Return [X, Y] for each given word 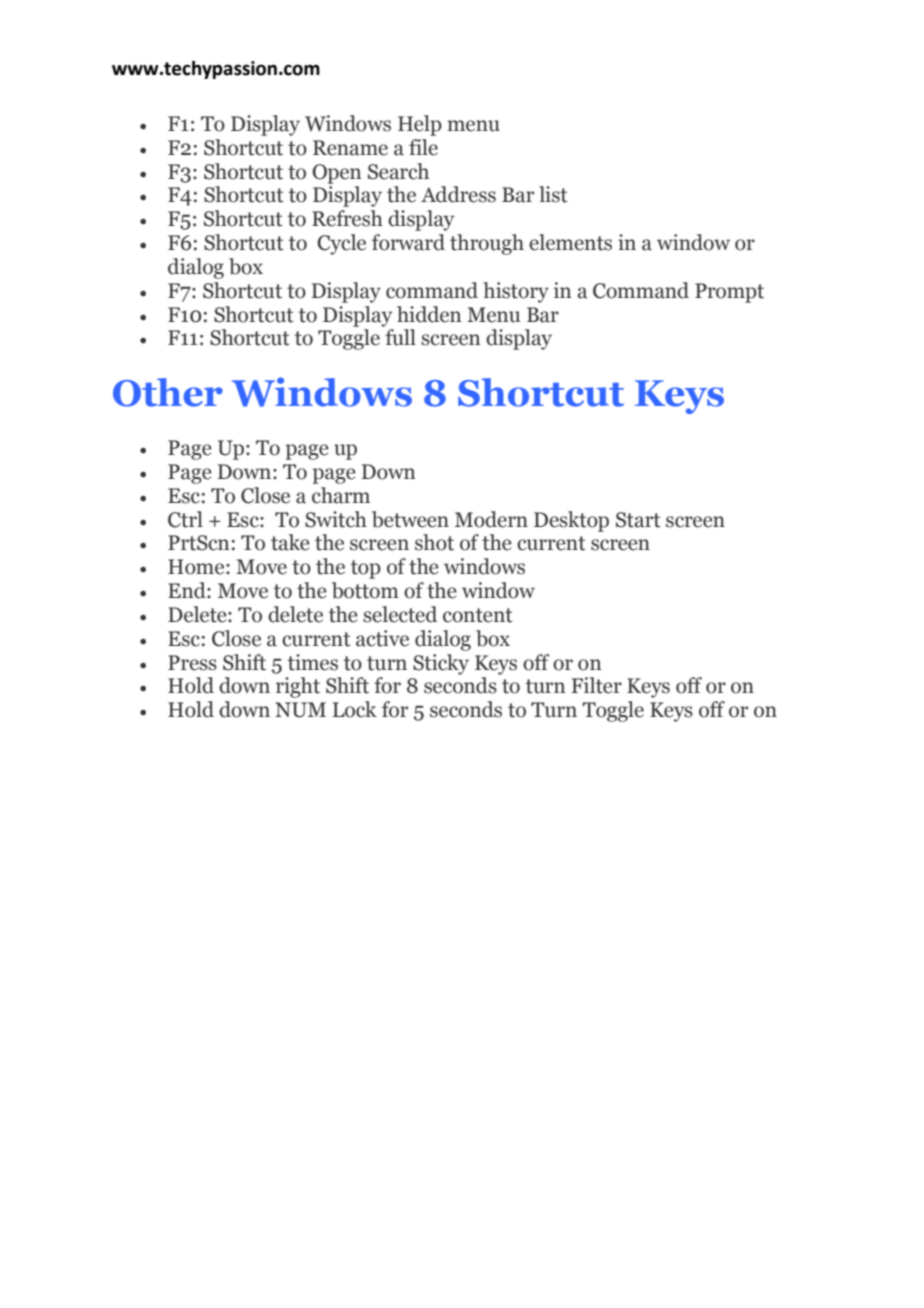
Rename [350, 148]
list [553, 194]
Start [638, 520]
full [400, 337]
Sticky [441, 664]
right [298, 687]
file [423, 147]
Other [168, 392]
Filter [596, 685]
